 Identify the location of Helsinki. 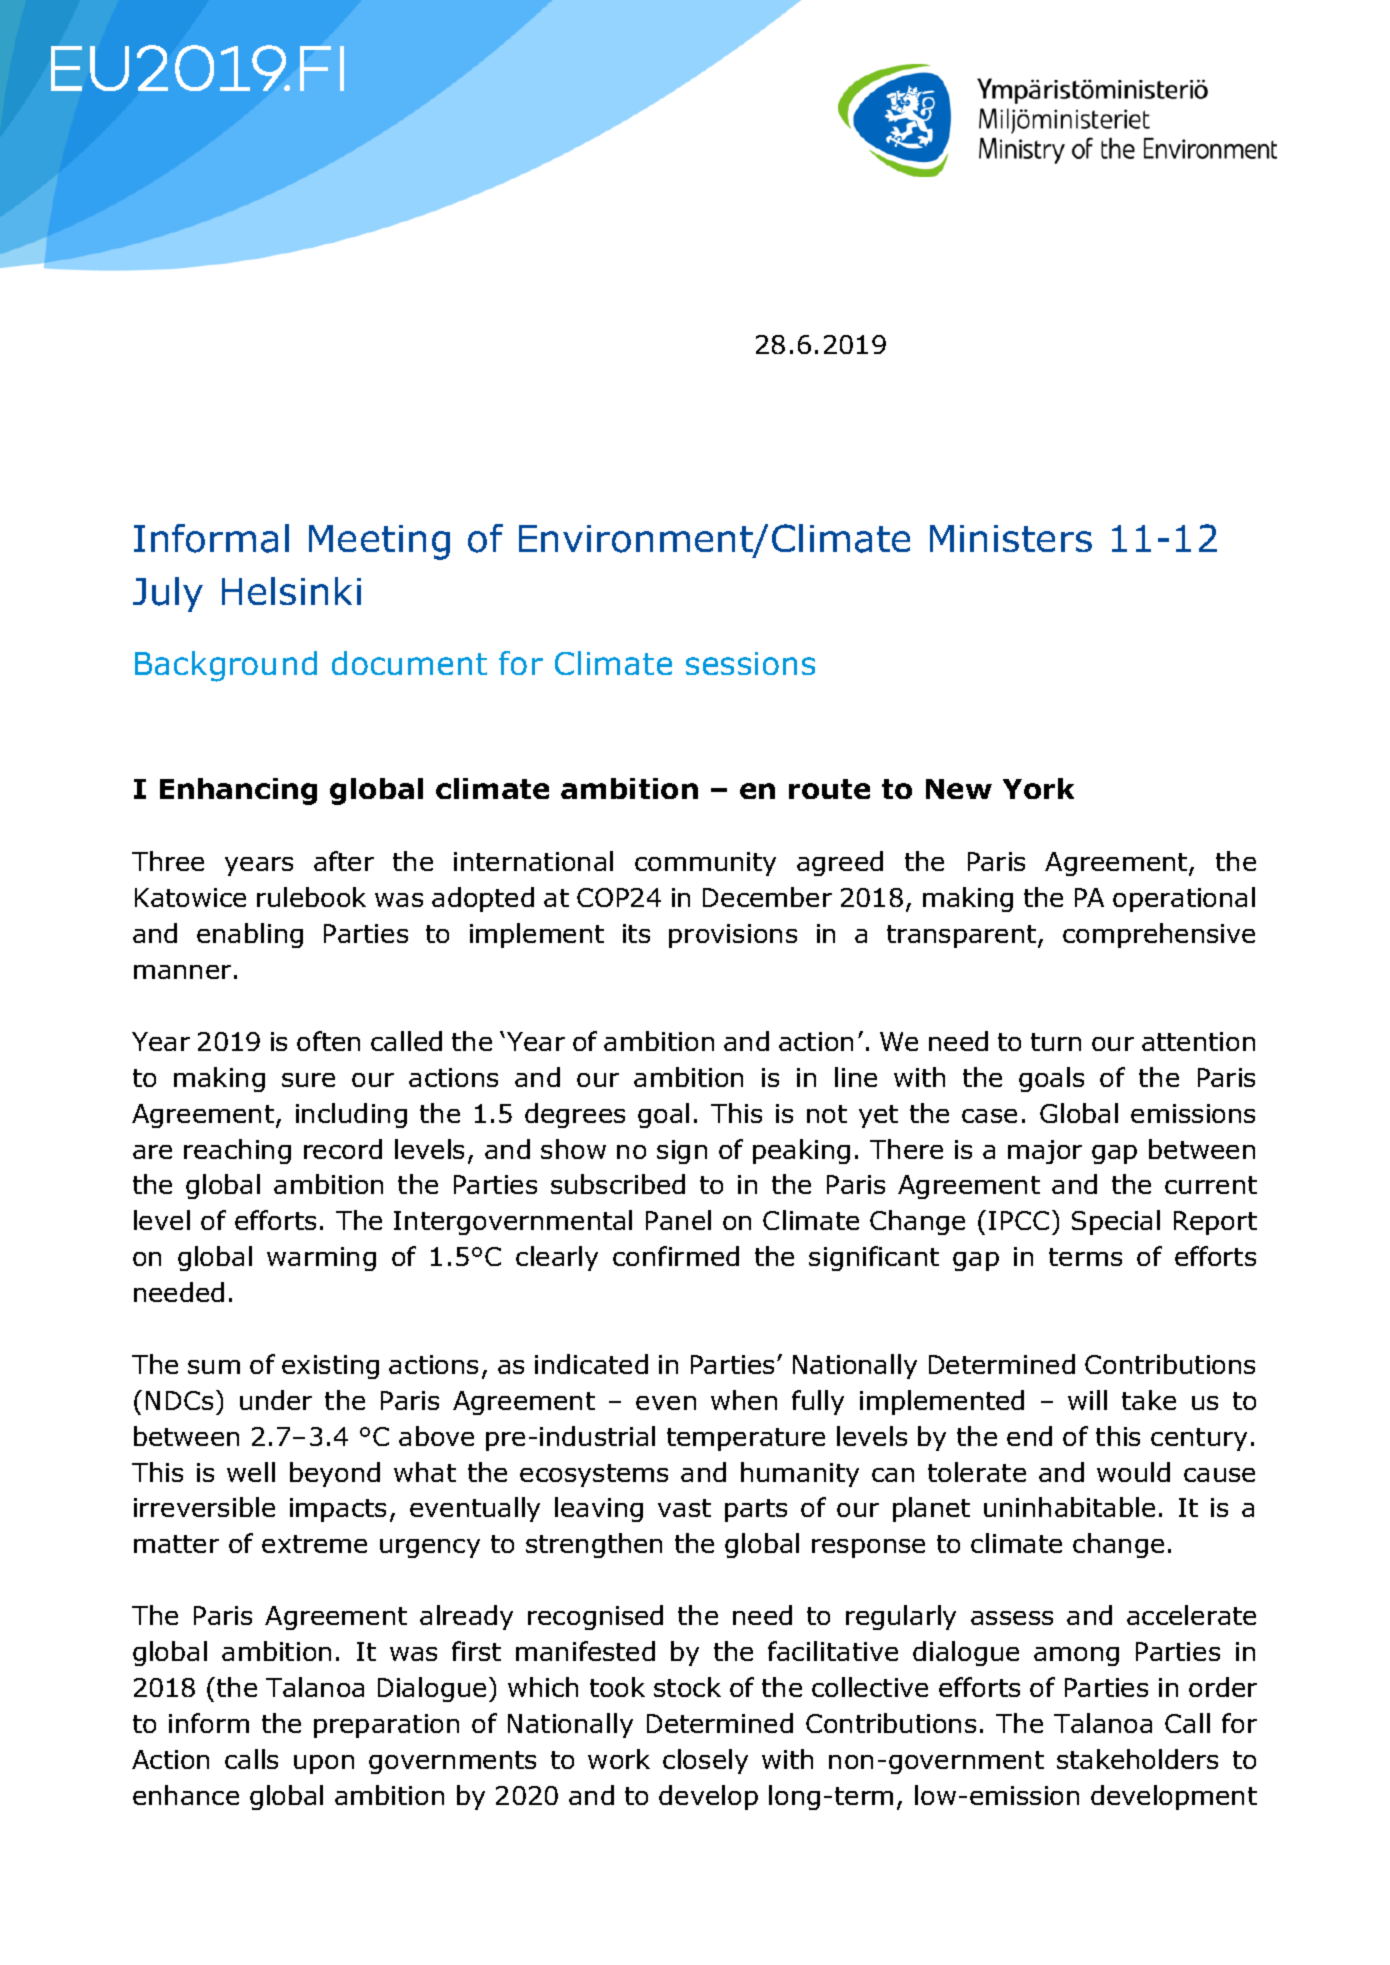
(291, 591).
